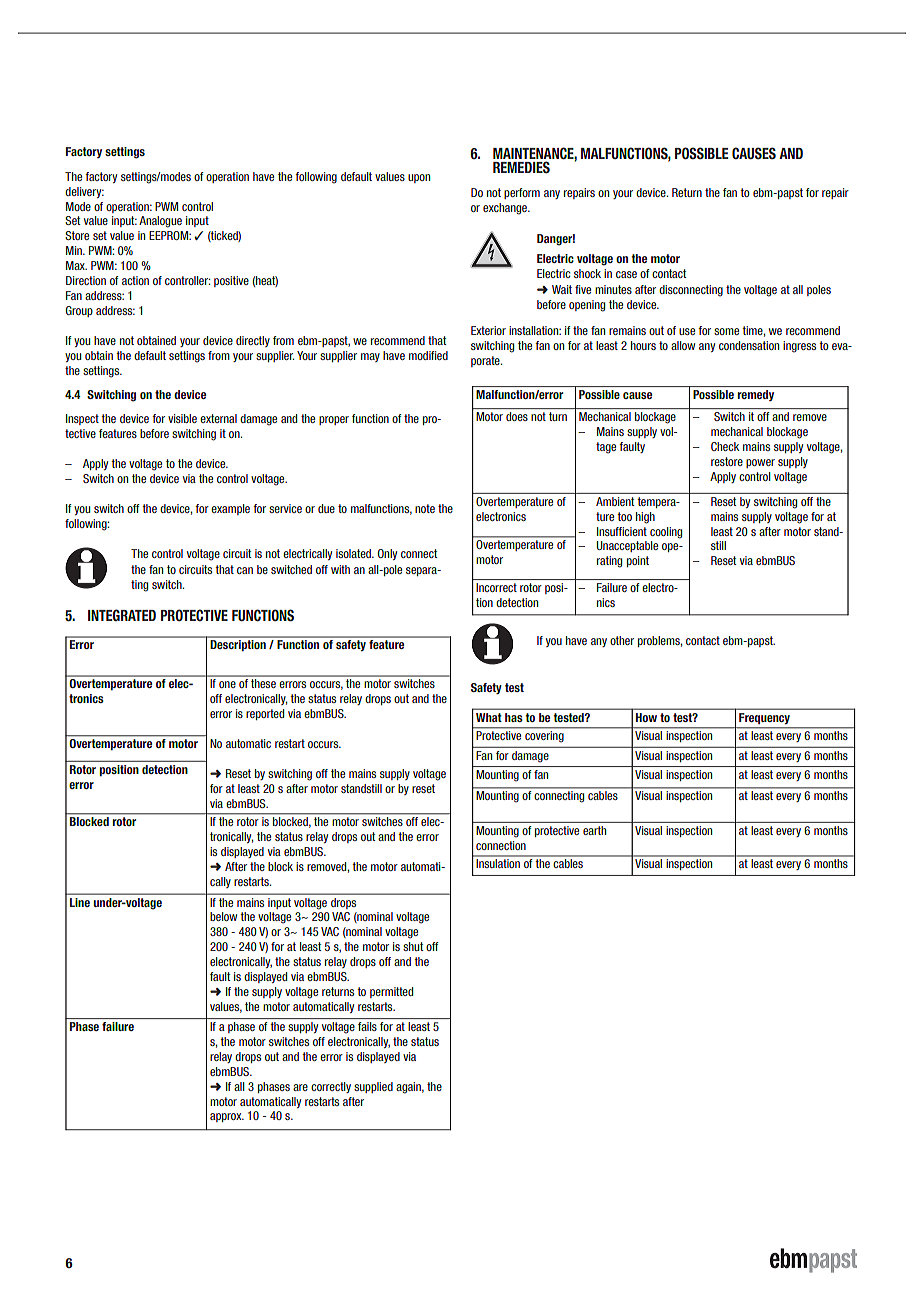 The image size is (924, 1308). I want to click on case, so click(626, 274).
